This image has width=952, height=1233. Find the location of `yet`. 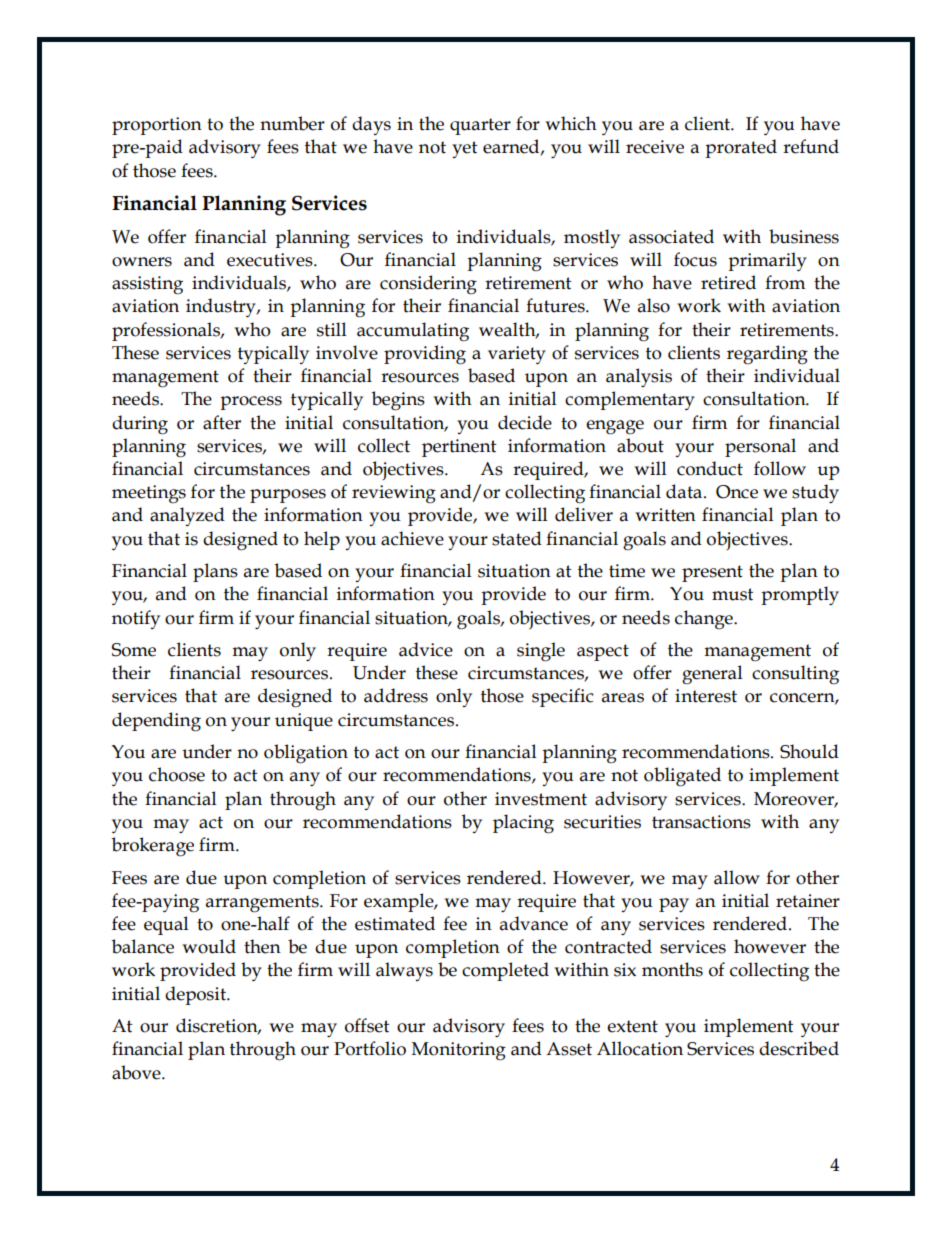

yet is located at coordinates (464, 149).
